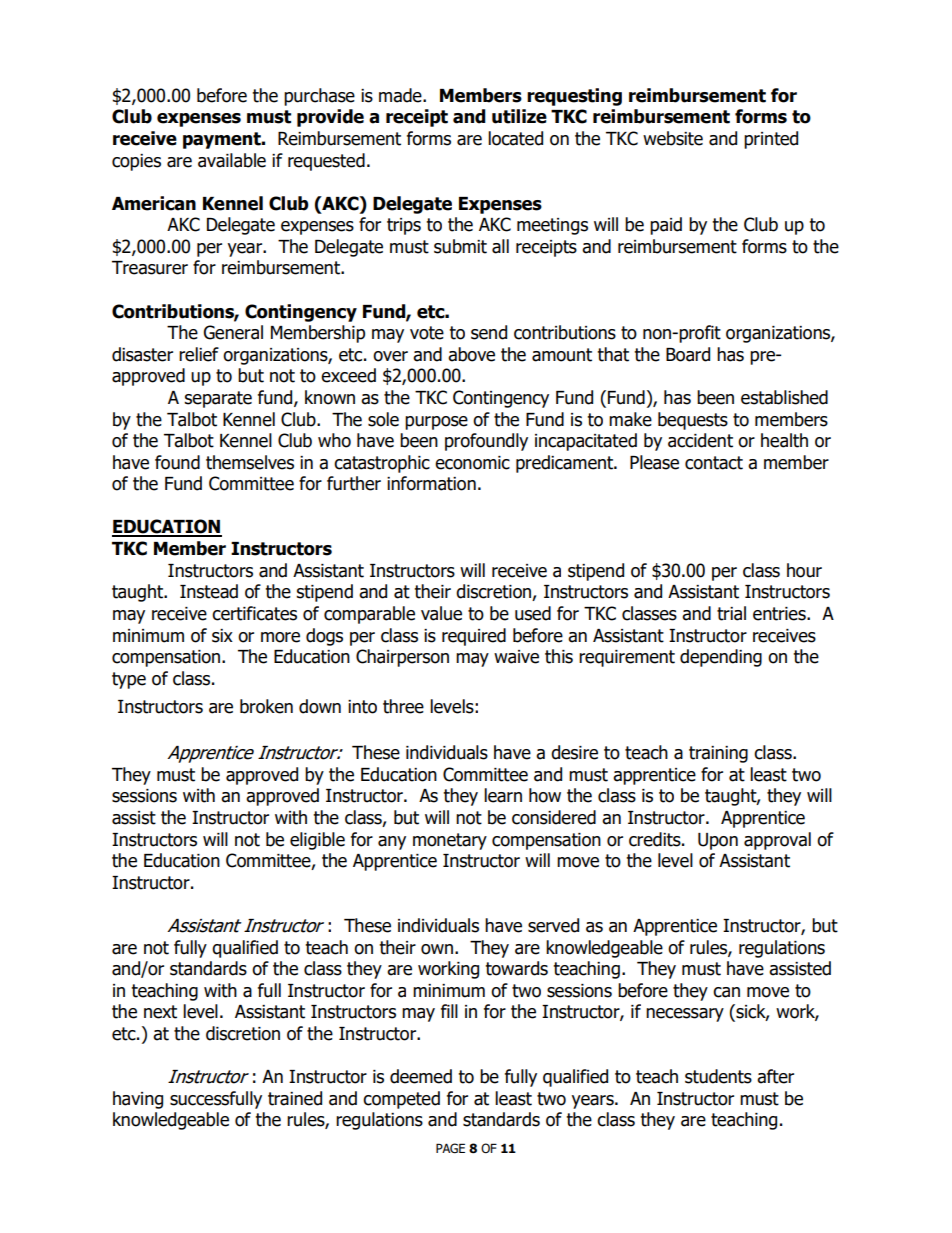  I want to click on students, so click(718, 1076).
